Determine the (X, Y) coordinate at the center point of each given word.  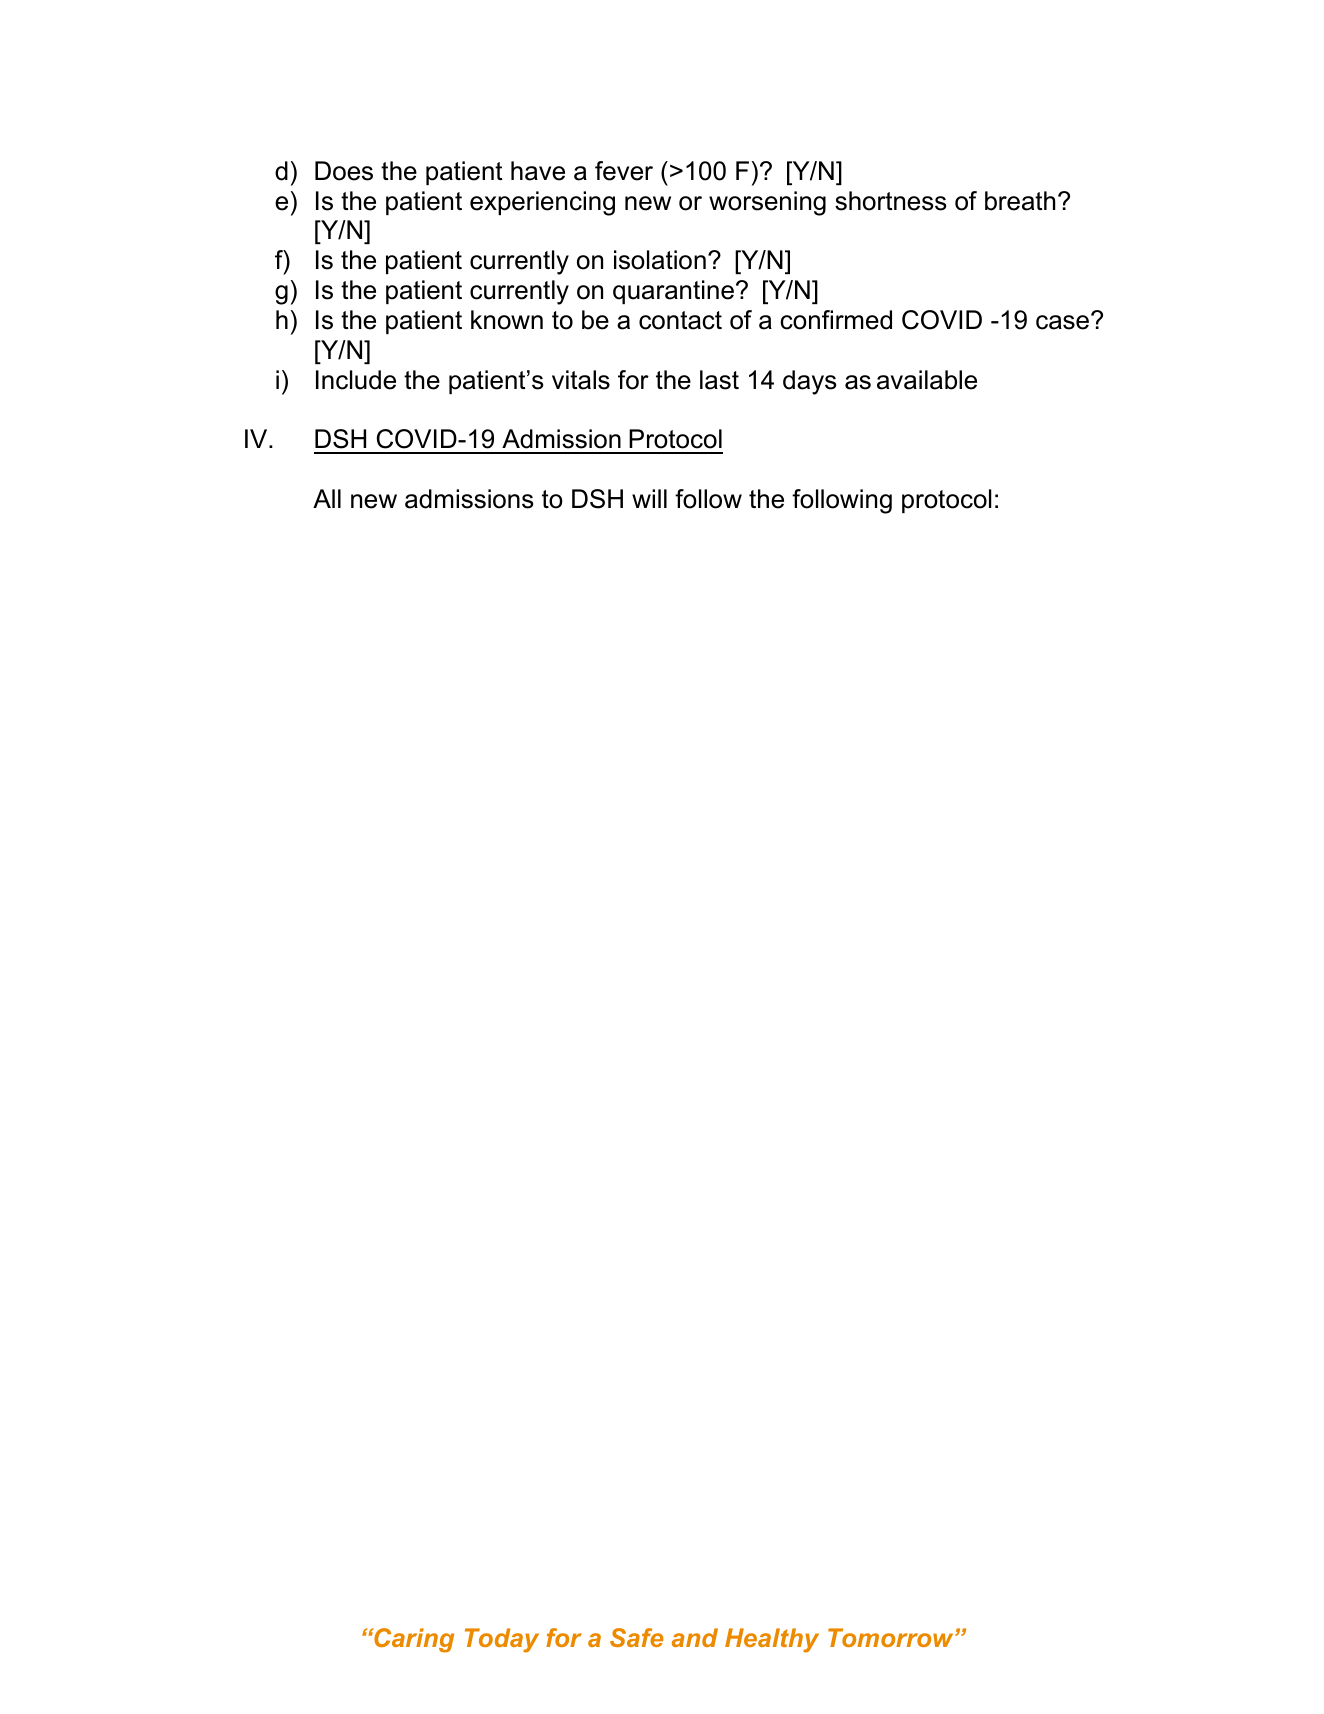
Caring (413, 1640)
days (809, 382)
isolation (660, 260)
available (927, 380)
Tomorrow (892, 1637)
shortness (890, 201)
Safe (637, 1637)
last (719, 380)
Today (502, 1640)
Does (344, 171)
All (327, 498)
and (695, 1637)
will (649, 498)
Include (356, 380)
